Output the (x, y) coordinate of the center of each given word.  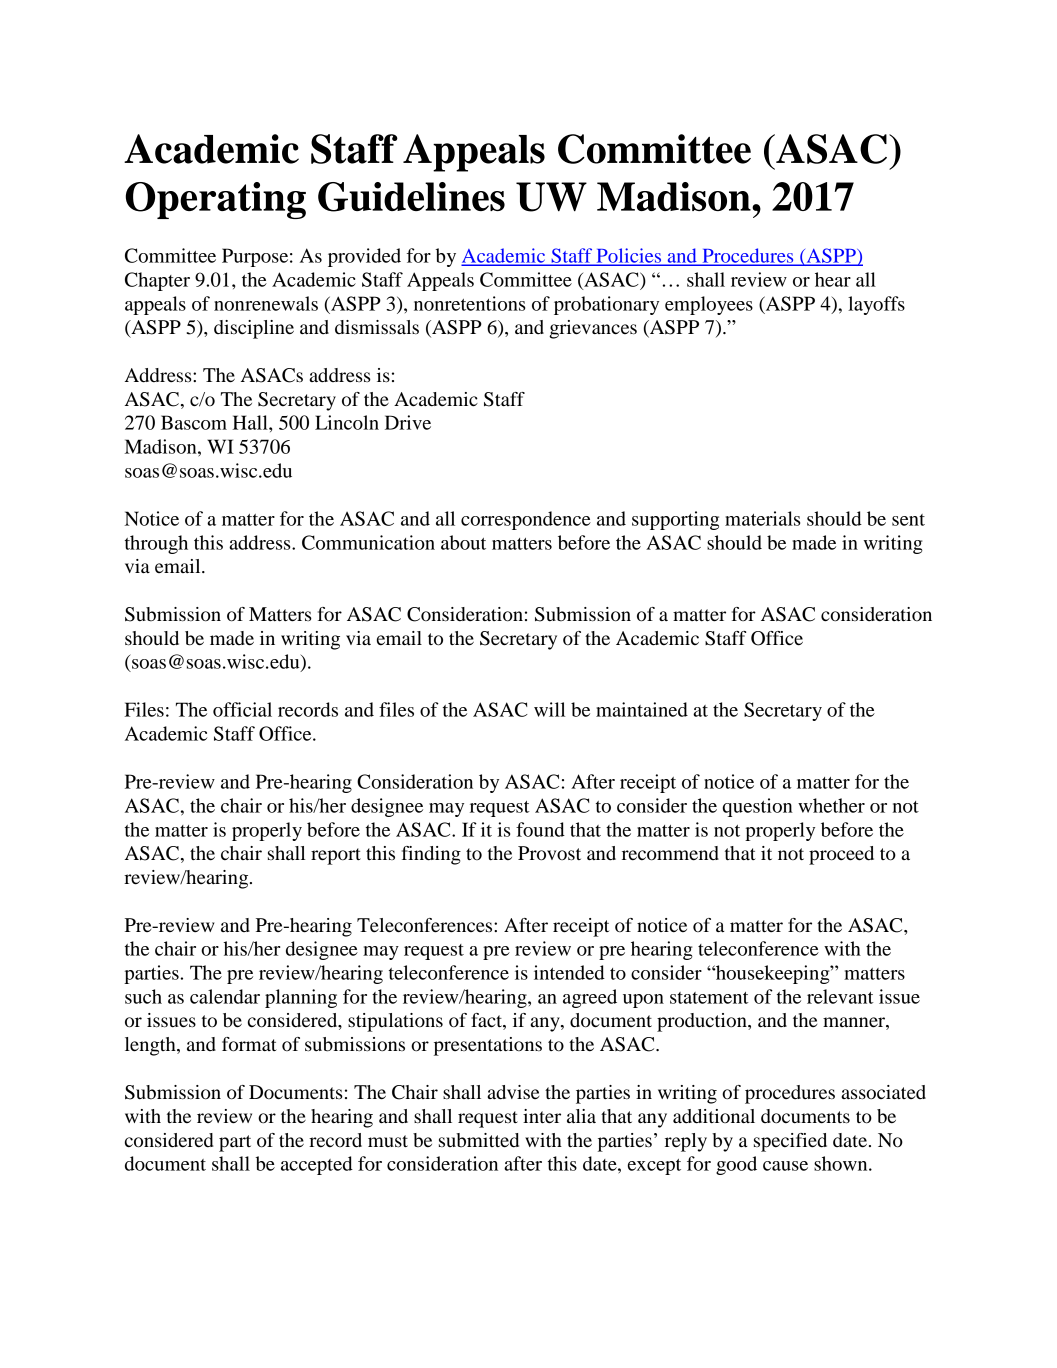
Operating (215, 200)
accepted (317, 1165)
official (242, 709)
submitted (479, 1140)
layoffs (876, 305)
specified (790, 1142)
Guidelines (411, 197)
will (549, 709)
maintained (642, 709)
